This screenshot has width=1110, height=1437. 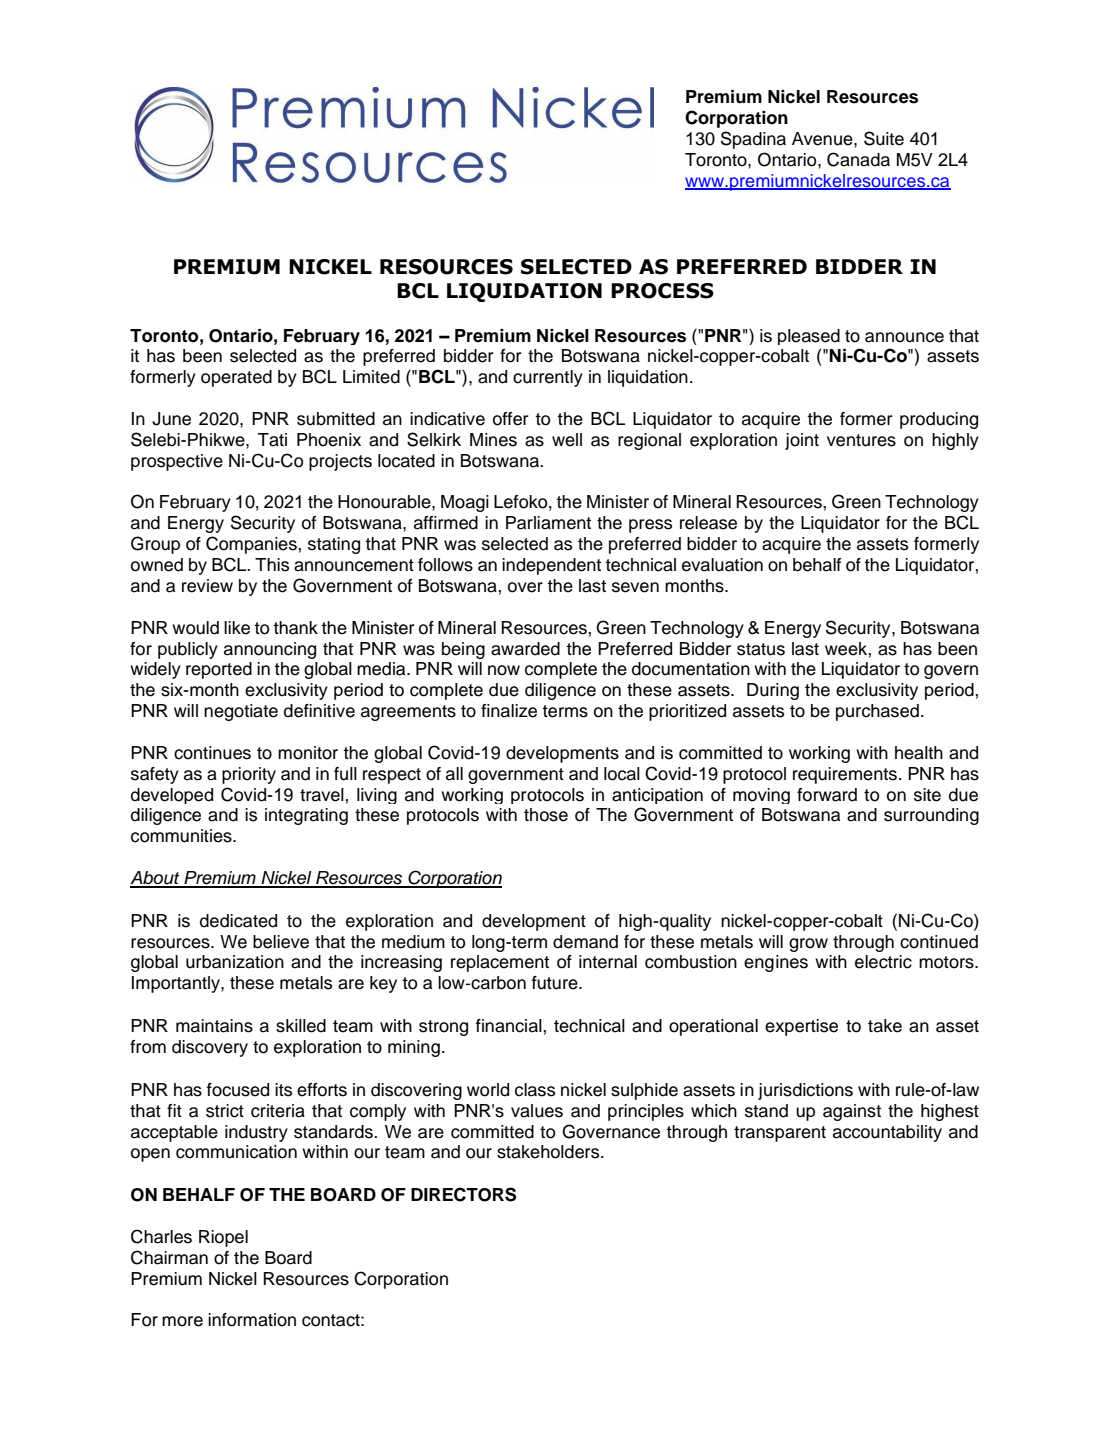 I want to click on information, so click(x=252, y=1320).
